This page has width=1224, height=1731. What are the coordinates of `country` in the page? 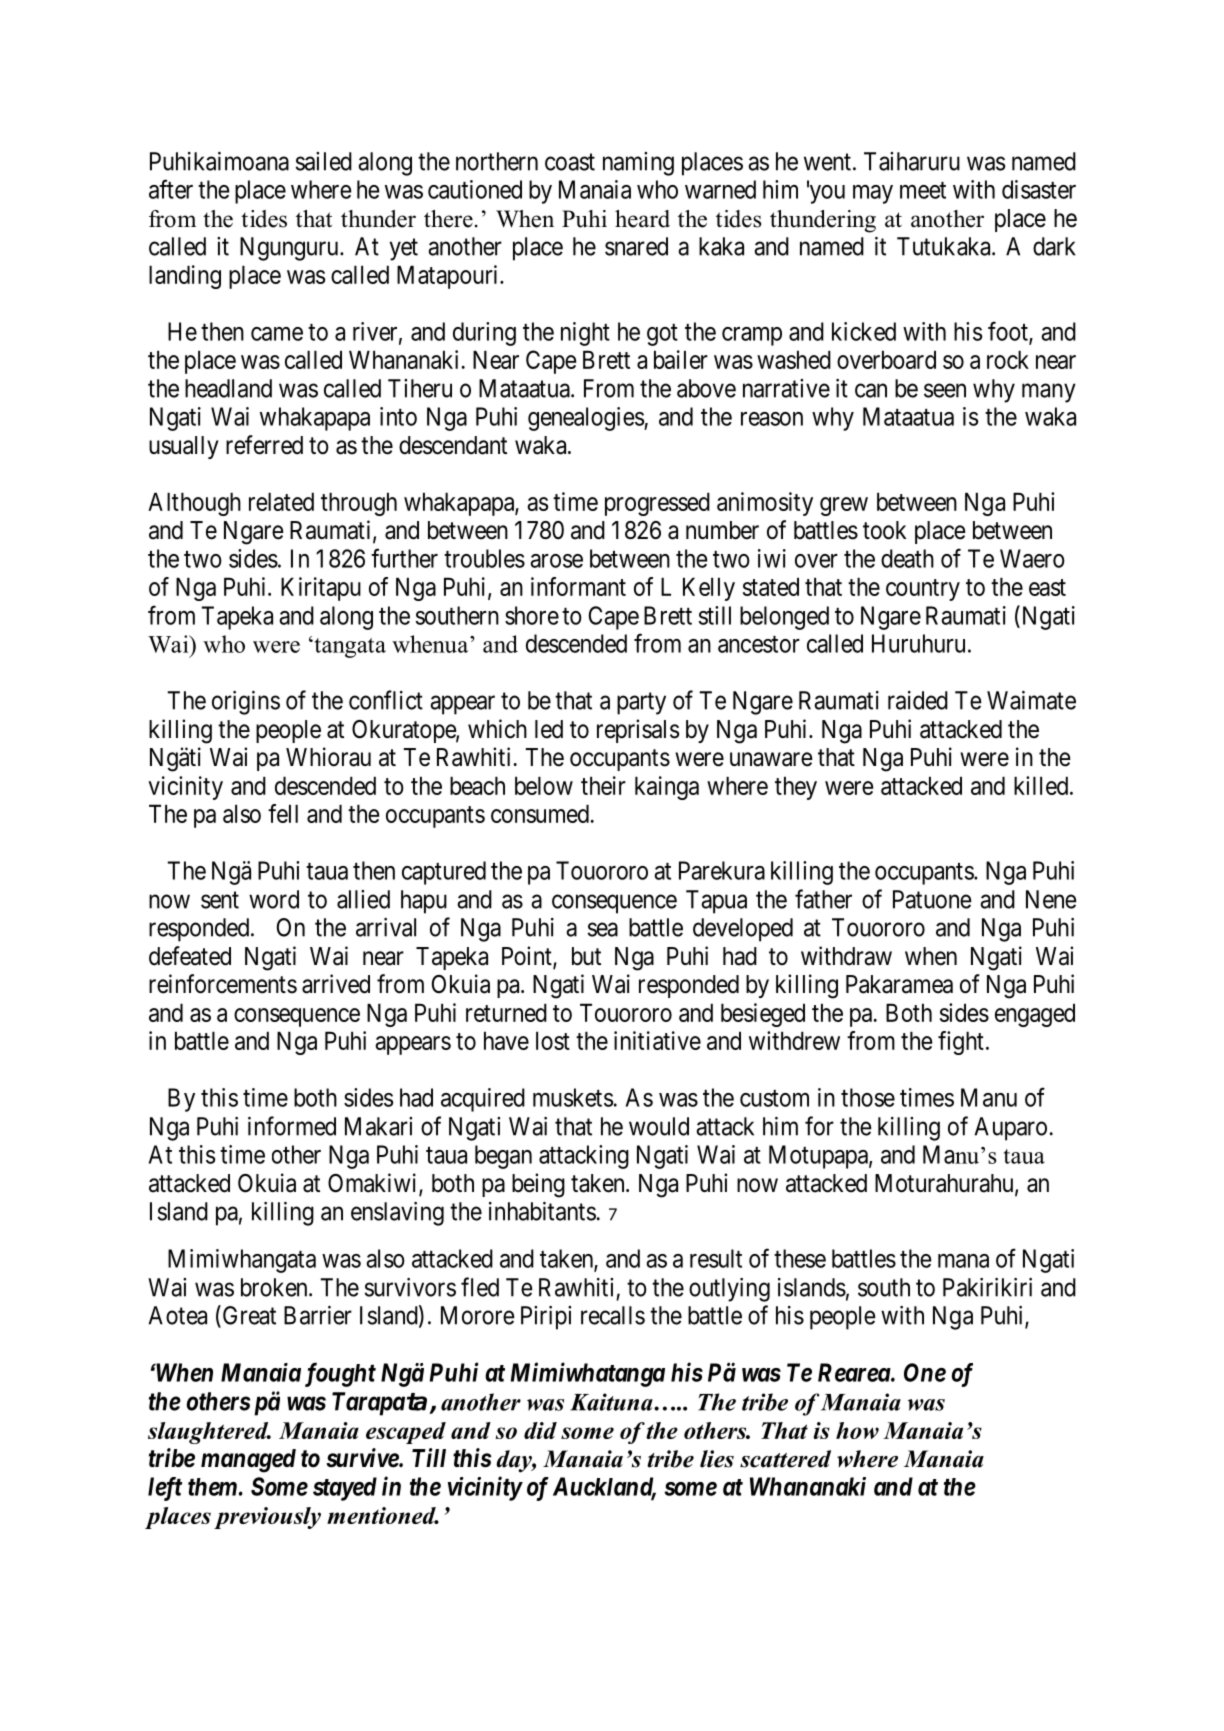 It's located at (923, 590).
